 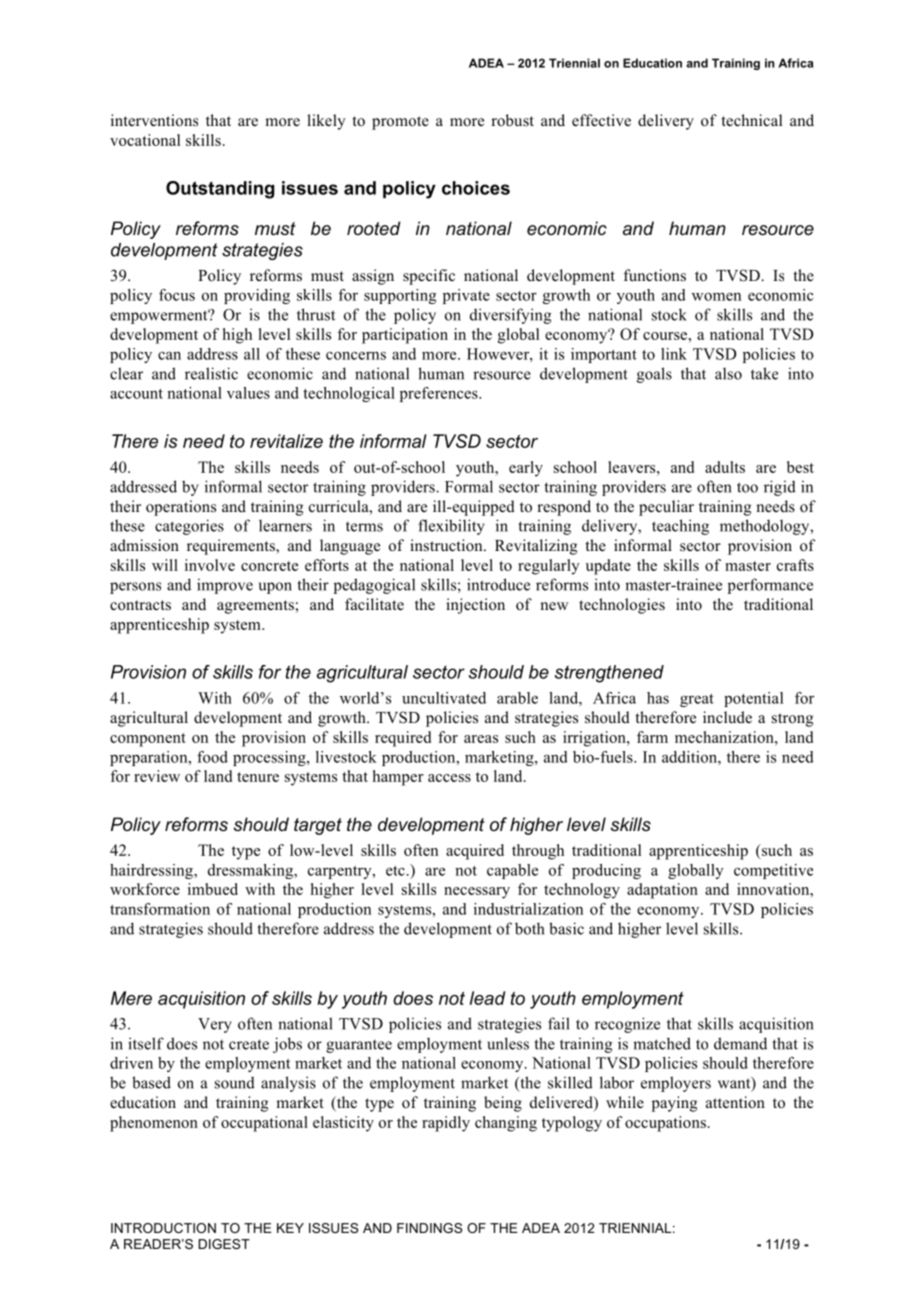 I want to click on FINDINGS, so click(x=429, y=1228).
